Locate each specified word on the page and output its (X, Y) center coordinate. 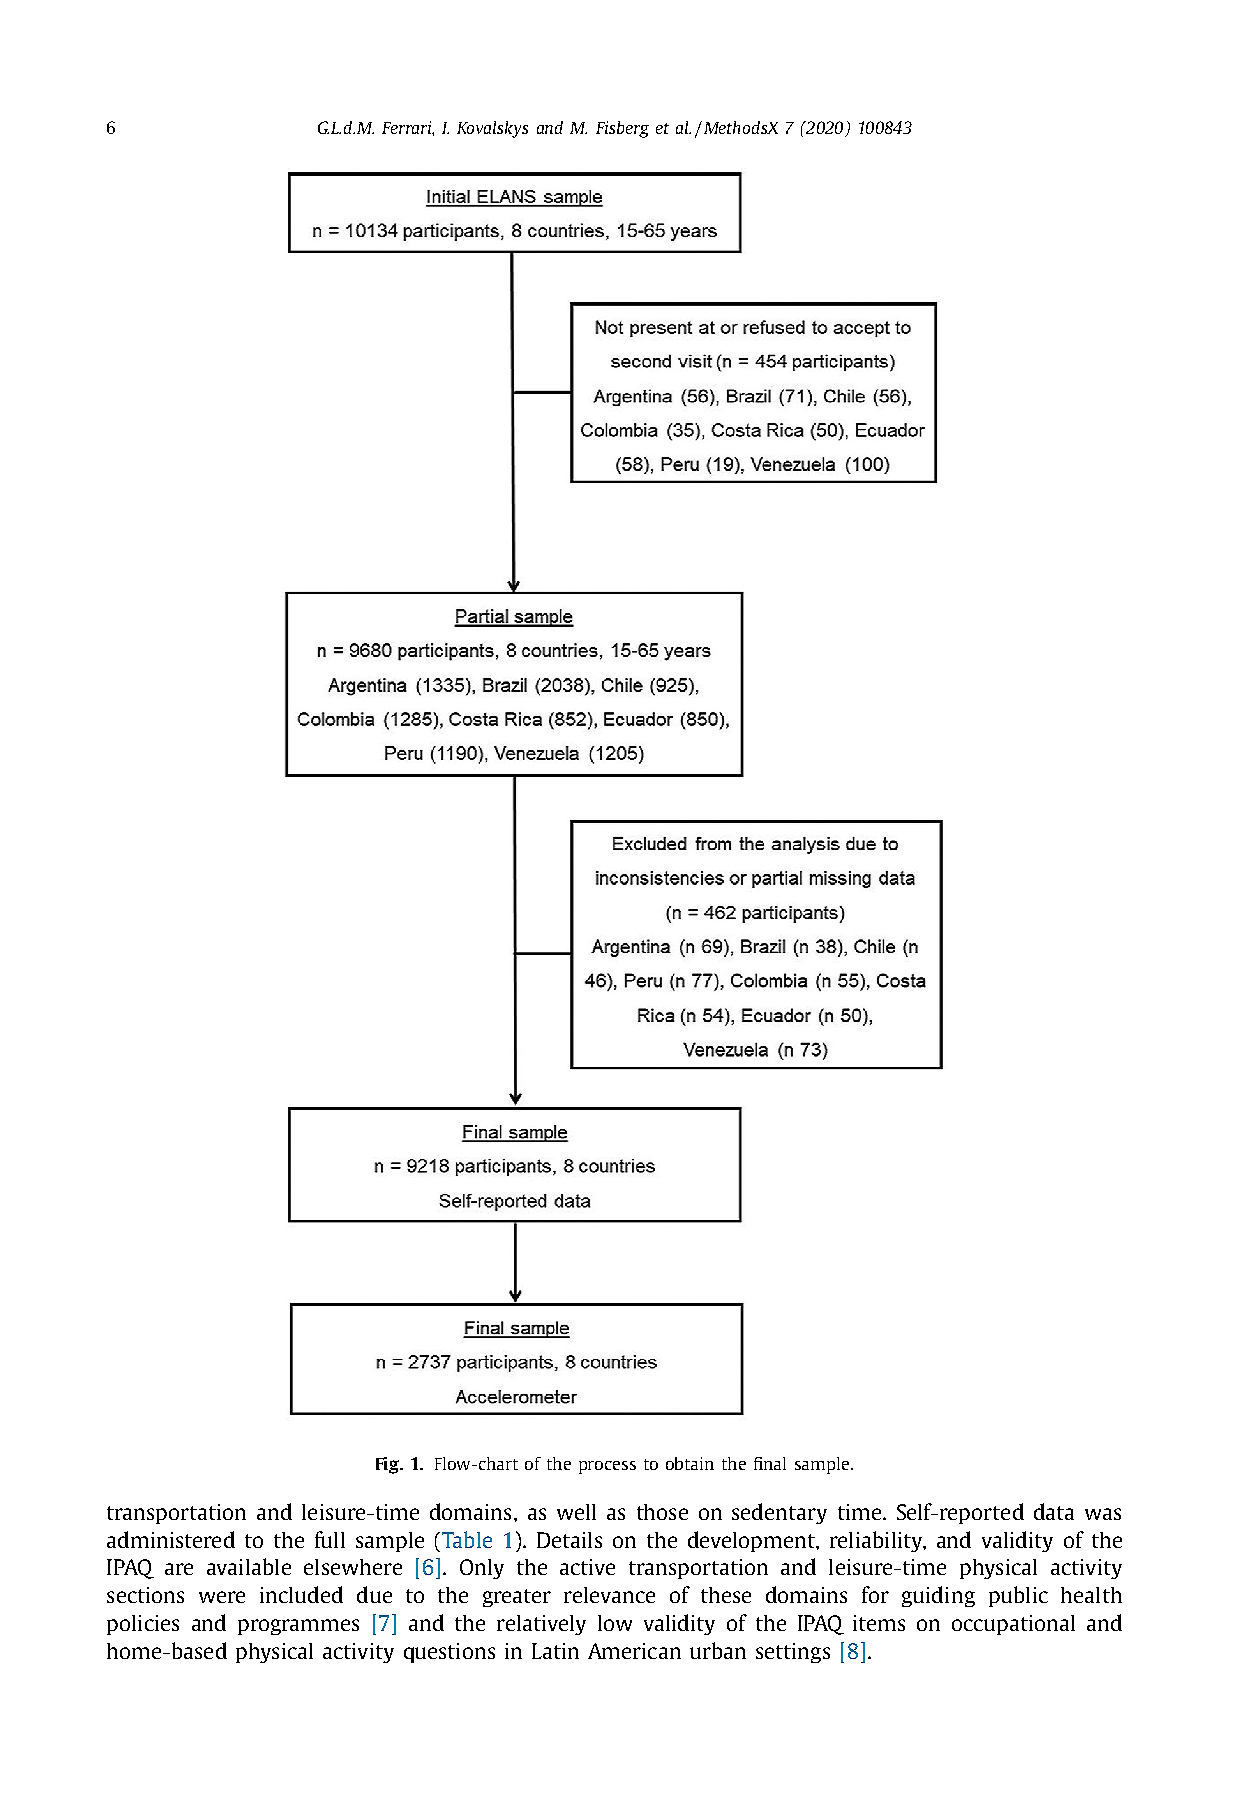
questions (449, 1653)
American (634, 1651)
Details (569, 1540)
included (301, 1594)
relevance (609, 1595)
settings (793, 1653)
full (330, 1539)
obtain (690, 1463)
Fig (388, 1465)
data (1054, 1511)
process (607, 1467)
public (1018, 1596)
